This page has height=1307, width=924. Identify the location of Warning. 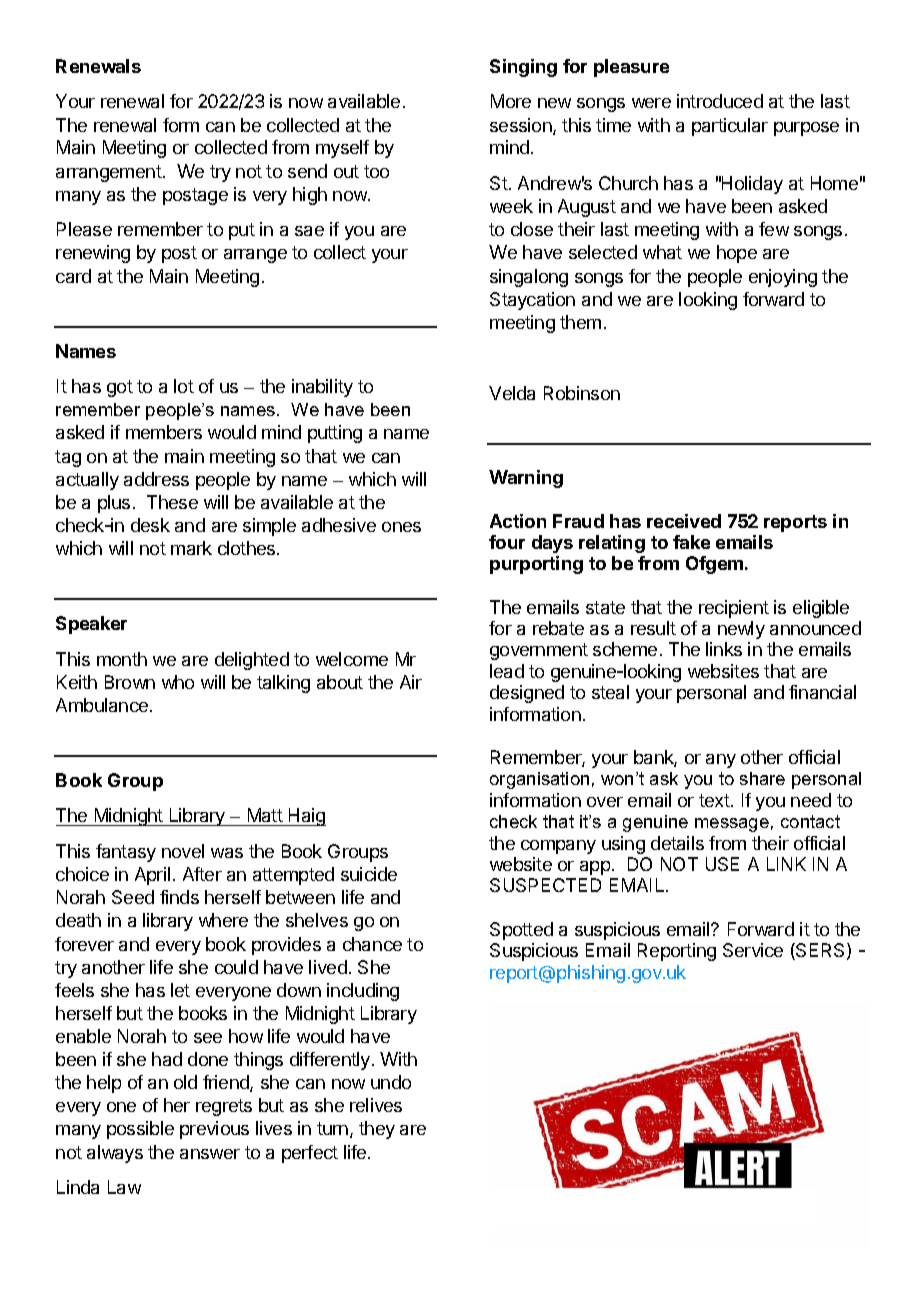
(526, 479).
